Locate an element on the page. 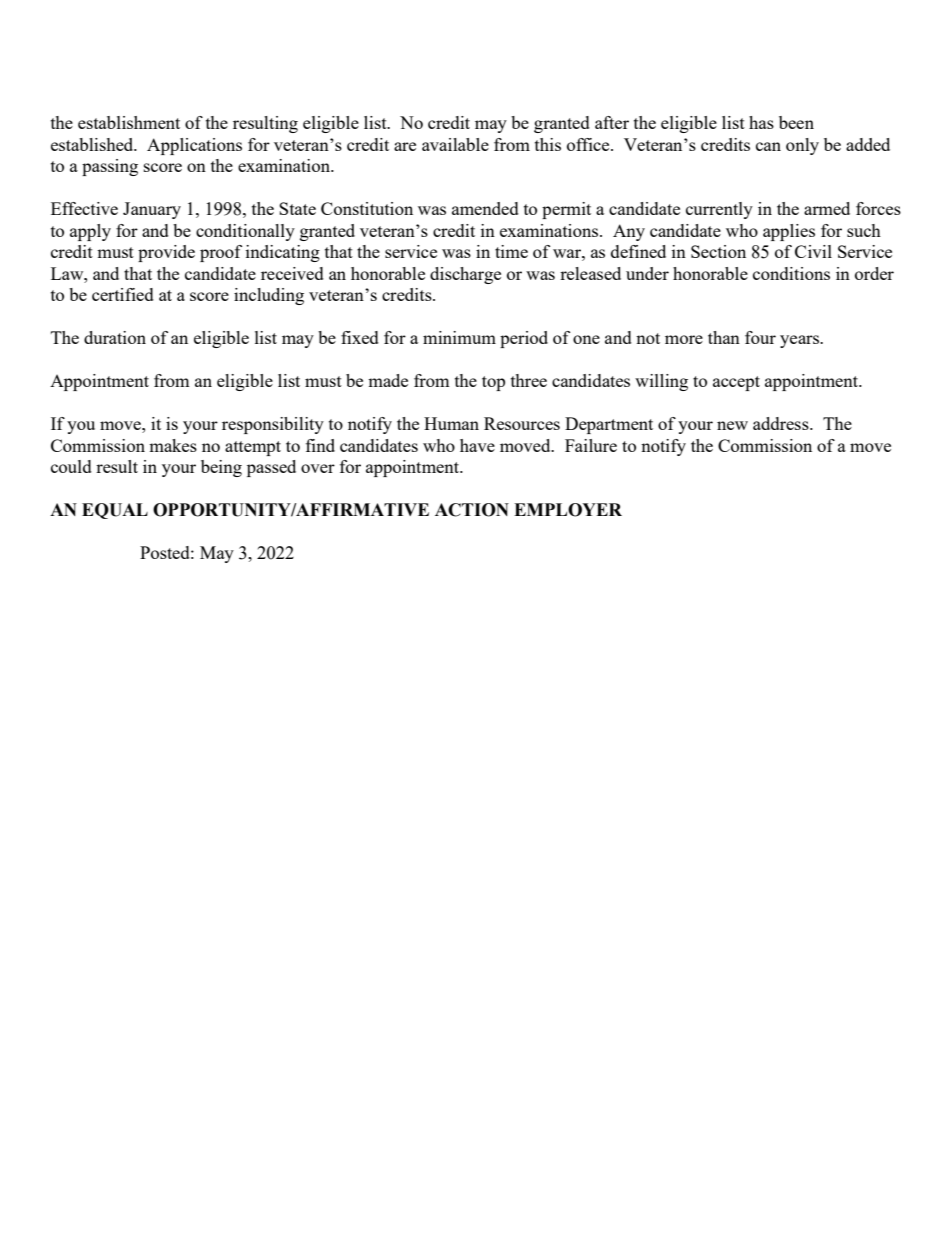 The width and height of the page is (952, 1233). been is located at coordinates (796, 122).
